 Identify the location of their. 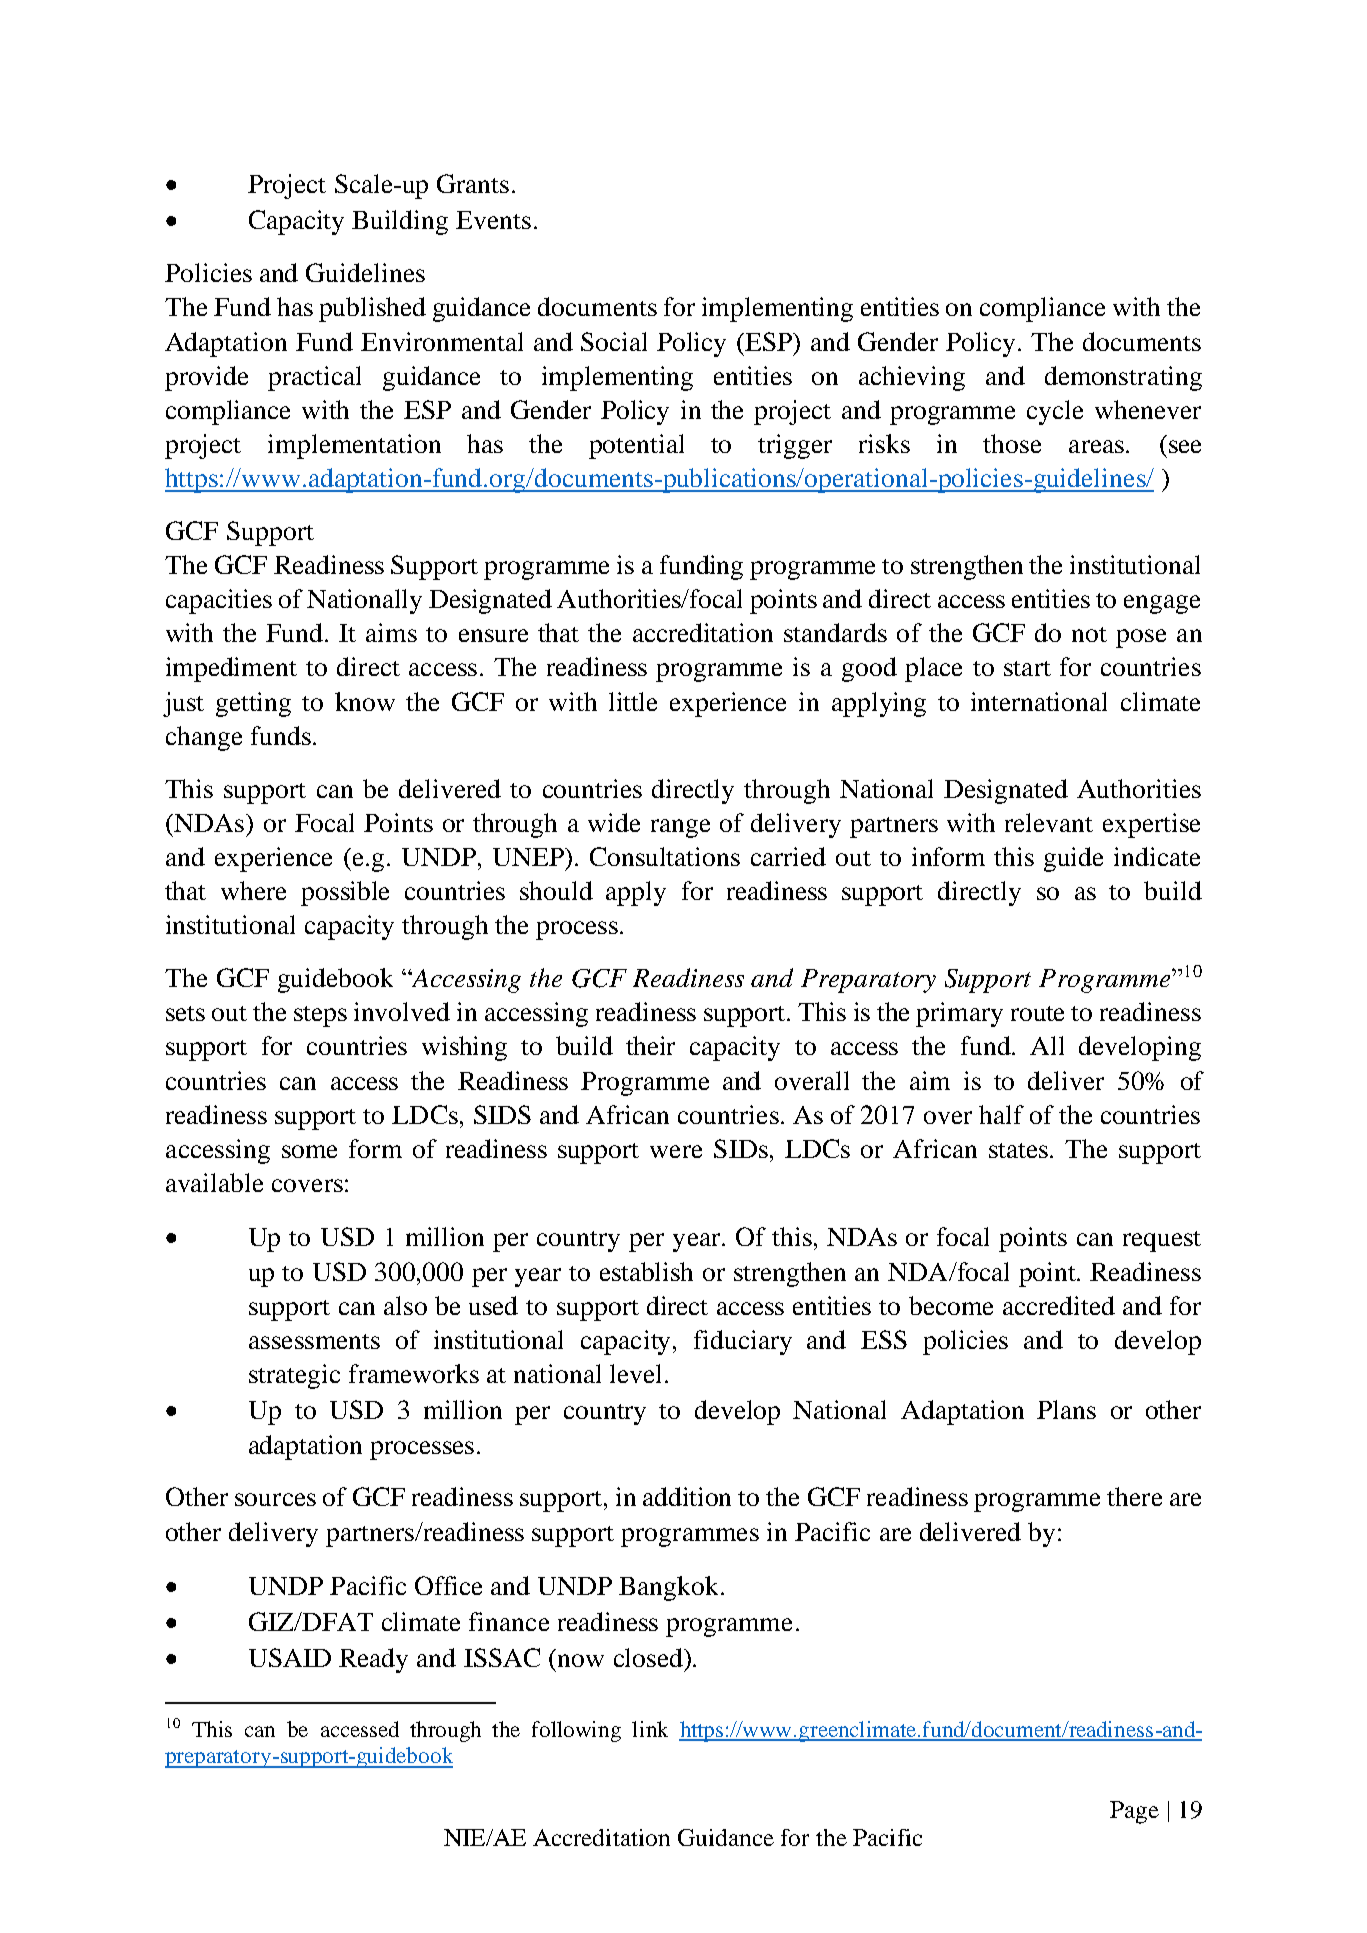
(650, 1045).
